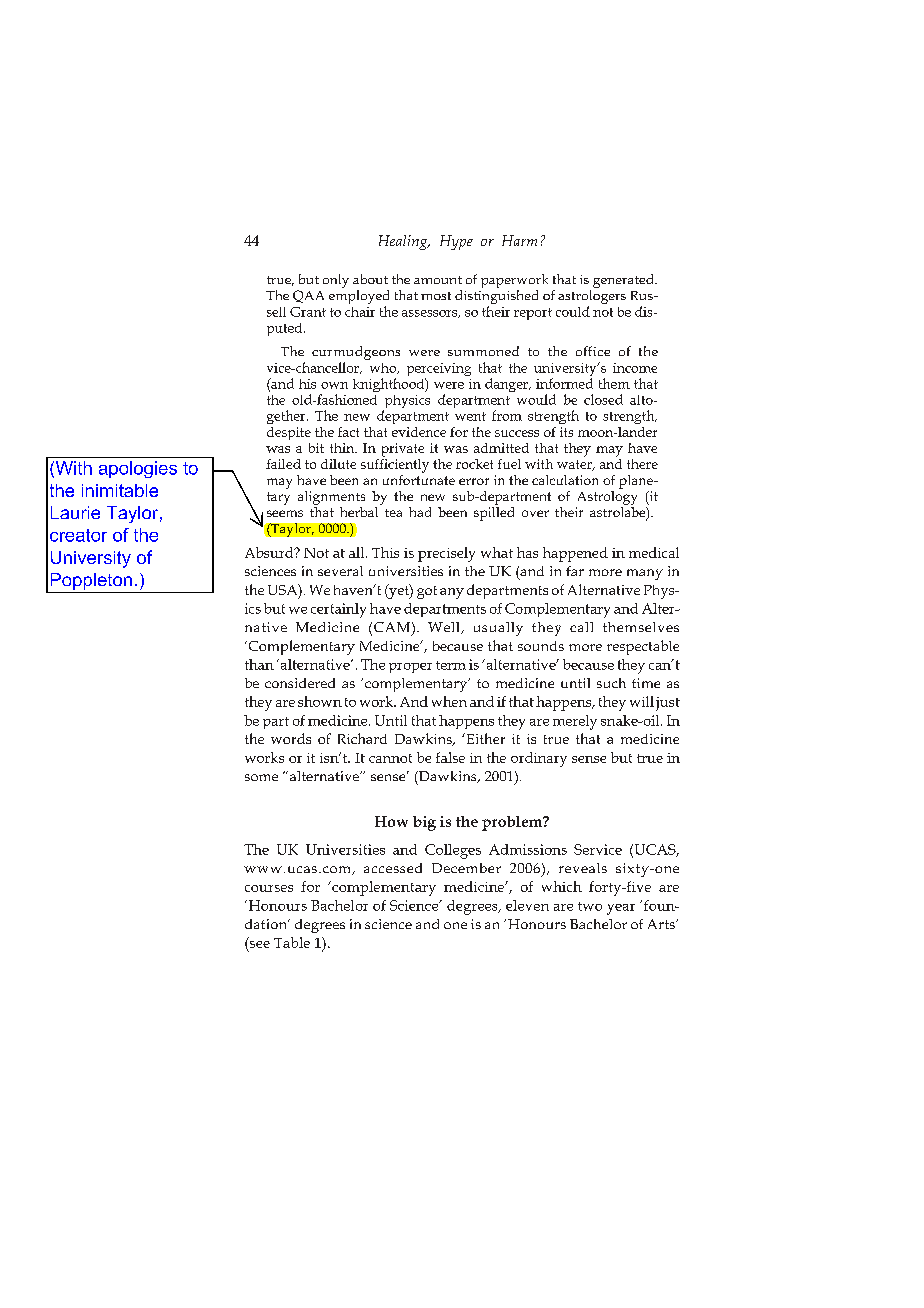 The width and height of the screenshot is (924, 1308). Describe the element at coordinates (642, 464) in the screenshot. I see `there` at that location.
